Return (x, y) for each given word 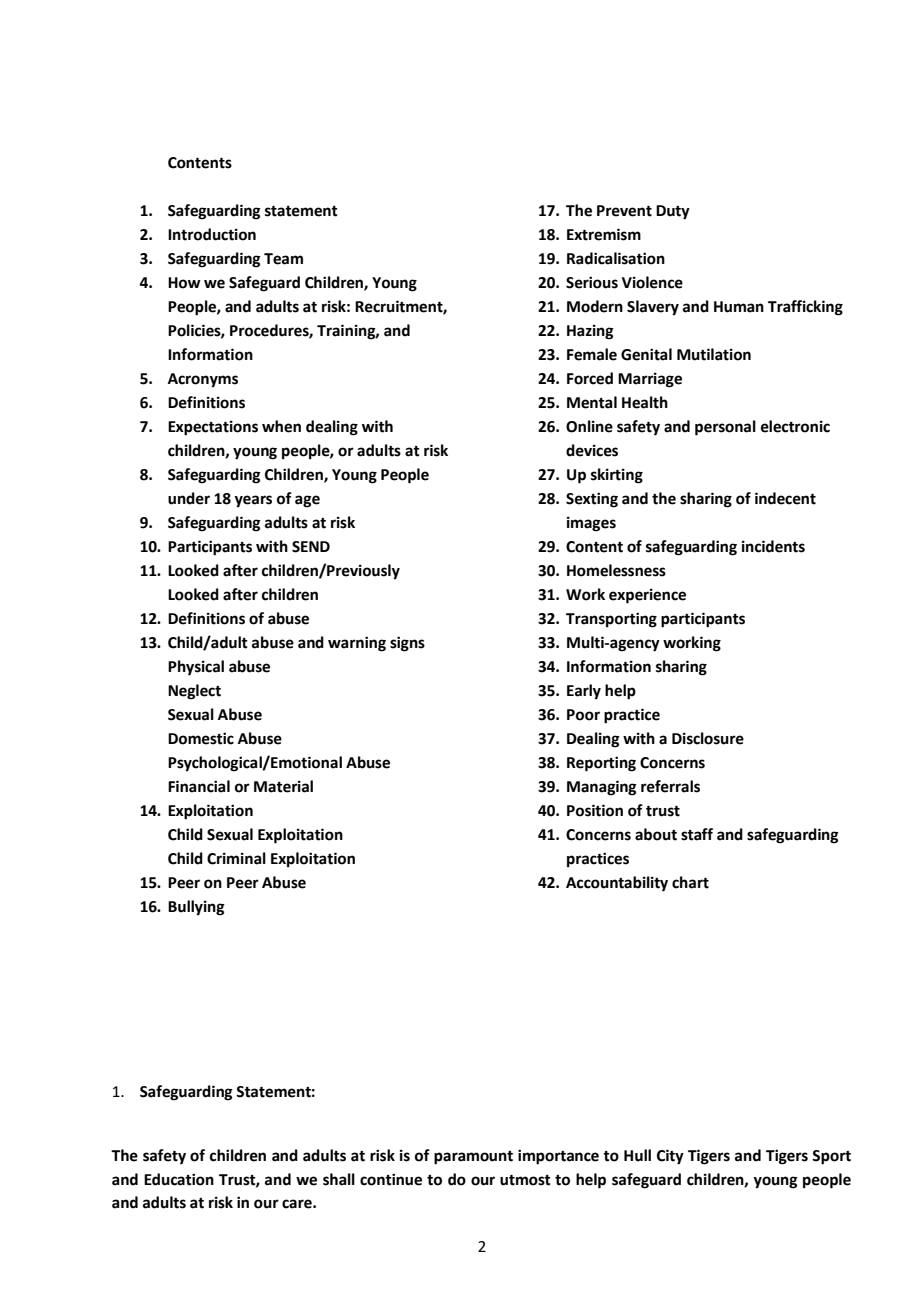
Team (283, 259)
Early (584, 692)
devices (592, 450)
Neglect (194, 692)
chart (690, 882)
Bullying (196, 908)
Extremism (604, 234)
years (253, 501)
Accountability (617, 884)
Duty (673, 212)
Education (179, 1179)
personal (725, 428)
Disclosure (708, 738)
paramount (473, 1158)
